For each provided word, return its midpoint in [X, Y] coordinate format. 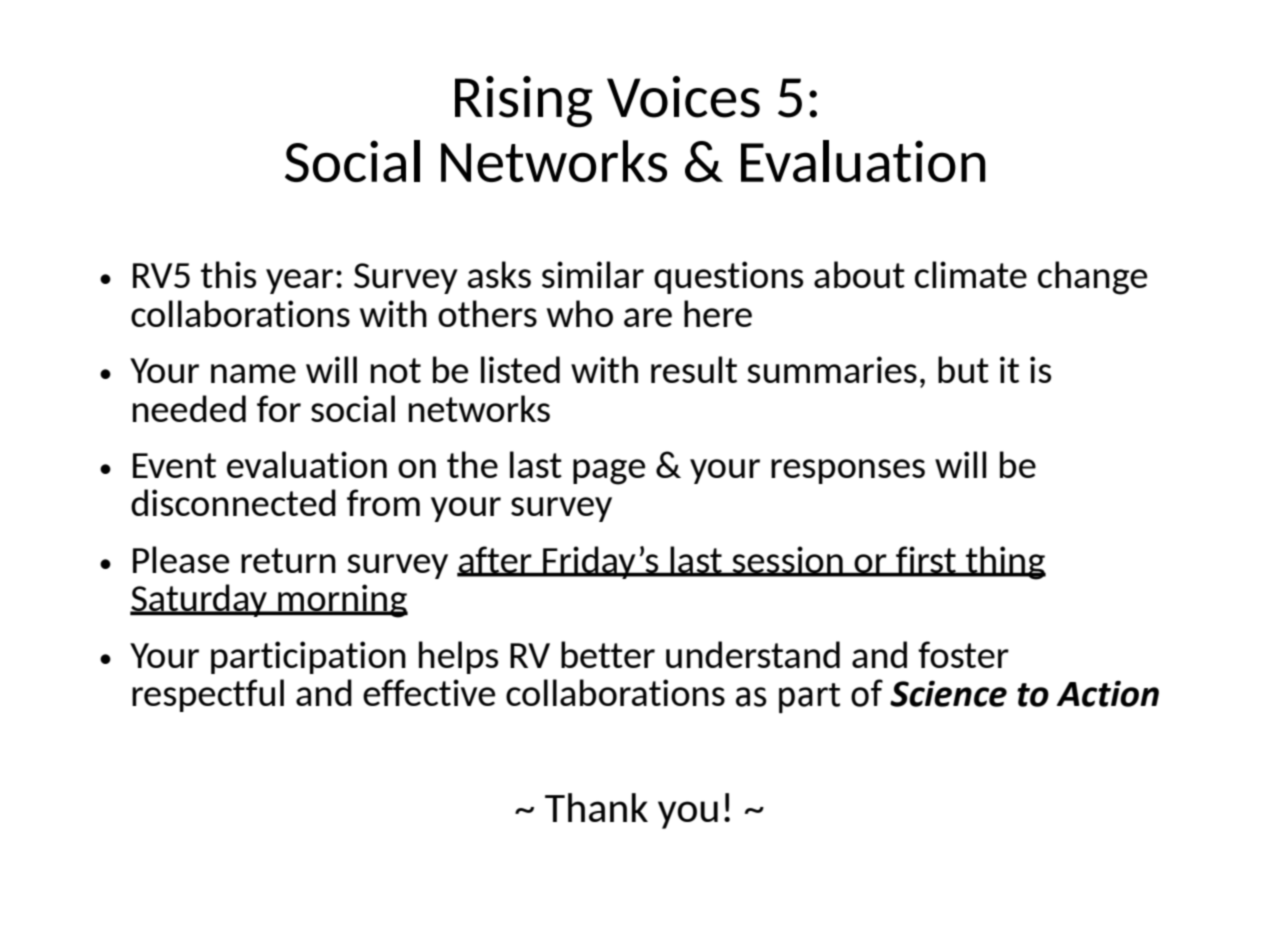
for [279, 408]
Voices [683, 97]
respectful [208, 695]
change [1092, 278]
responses [848, 471]
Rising [524, 101]
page [609, 472]
